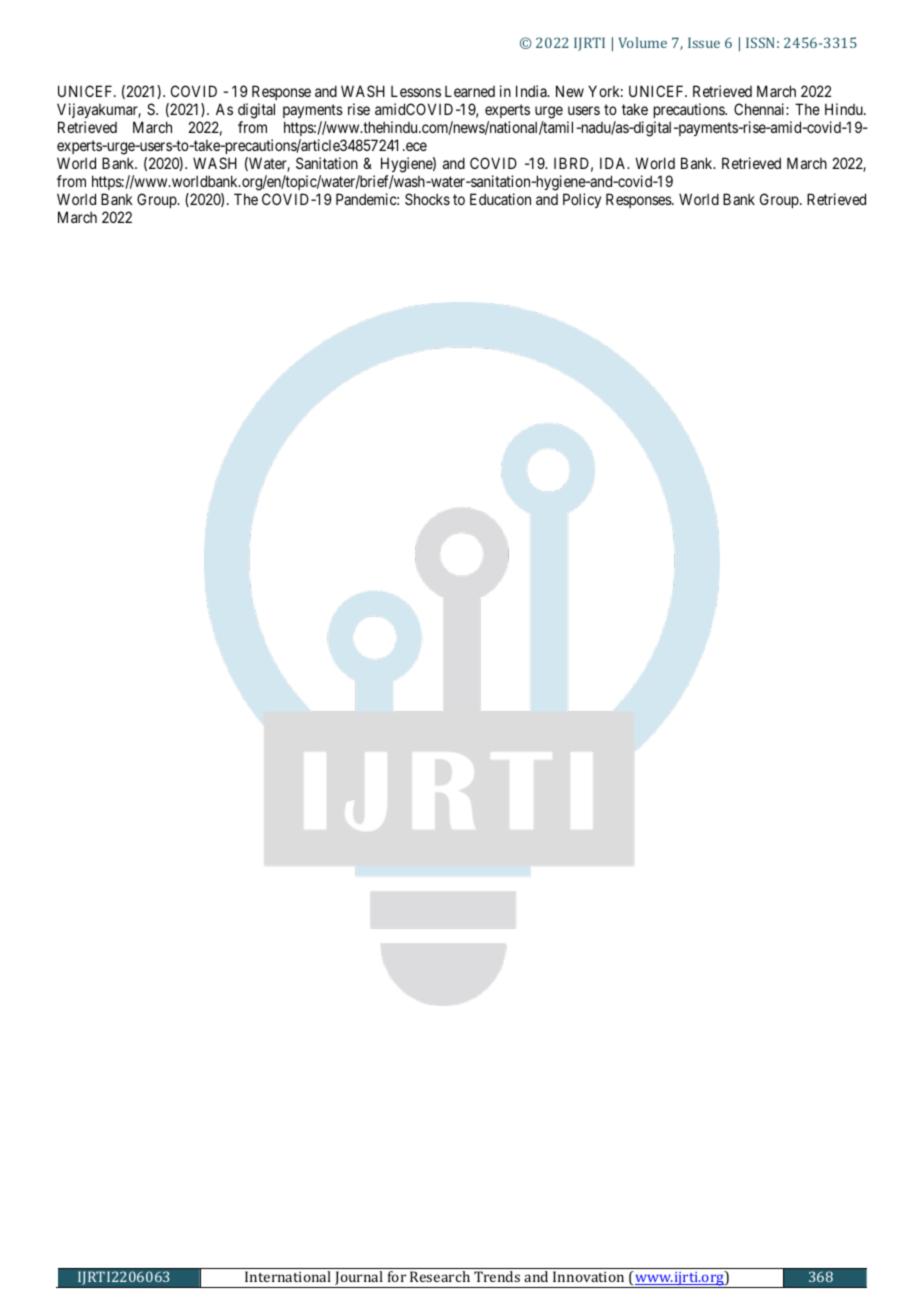 The width and height of the screenshot is (924, 1308). What do you see at coordinates (532, 91) in the screenshot?
I see `India` at bounding box center [532, 91].
